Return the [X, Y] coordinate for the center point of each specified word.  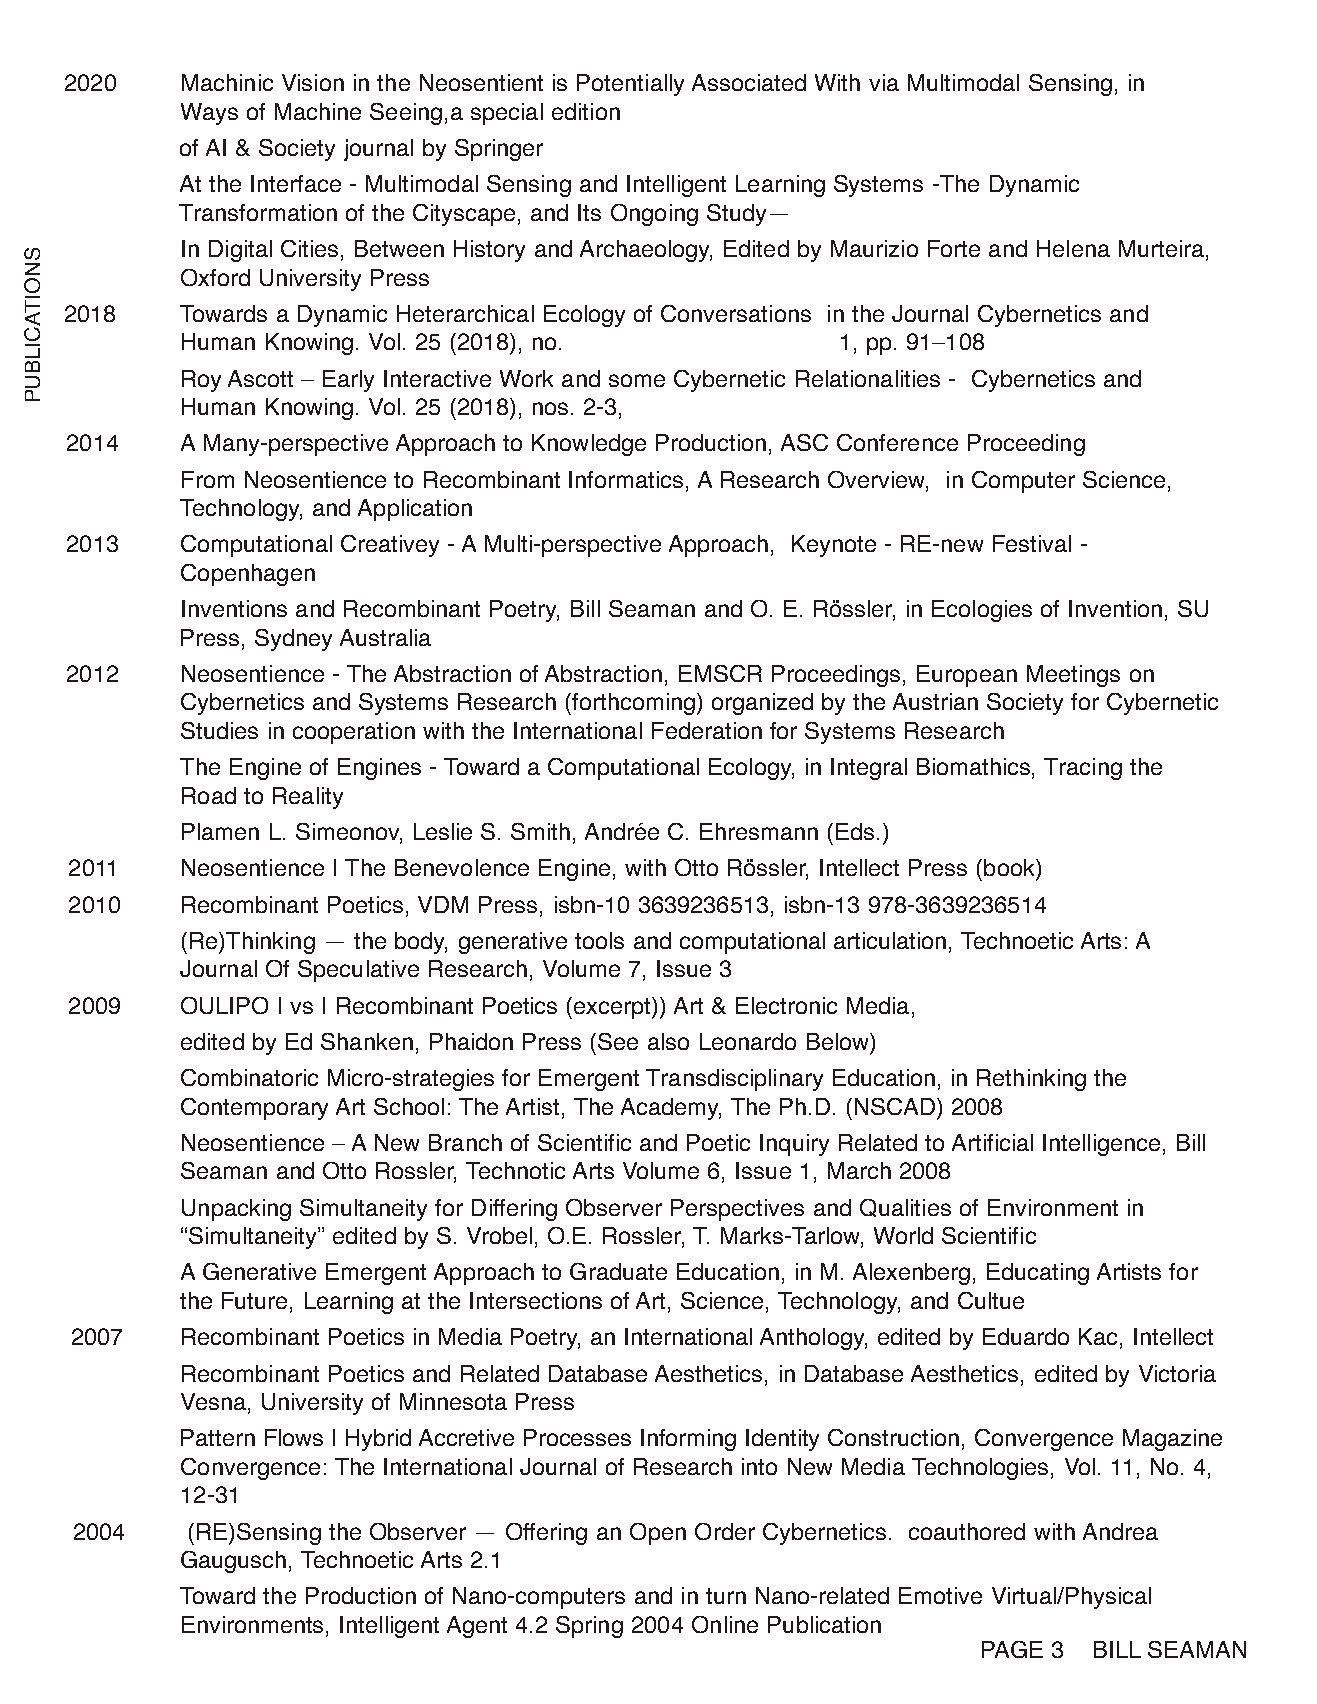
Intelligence [1101, 1145]
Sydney [293, 640]
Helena [1073, 248]
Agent [477, 1627]
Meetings [1073, 676]
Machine [318, 111]
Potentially [630, 85]
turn [726, 1596]
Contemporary [254, 1109]
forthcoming [633, 704]
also [668, 1041]
